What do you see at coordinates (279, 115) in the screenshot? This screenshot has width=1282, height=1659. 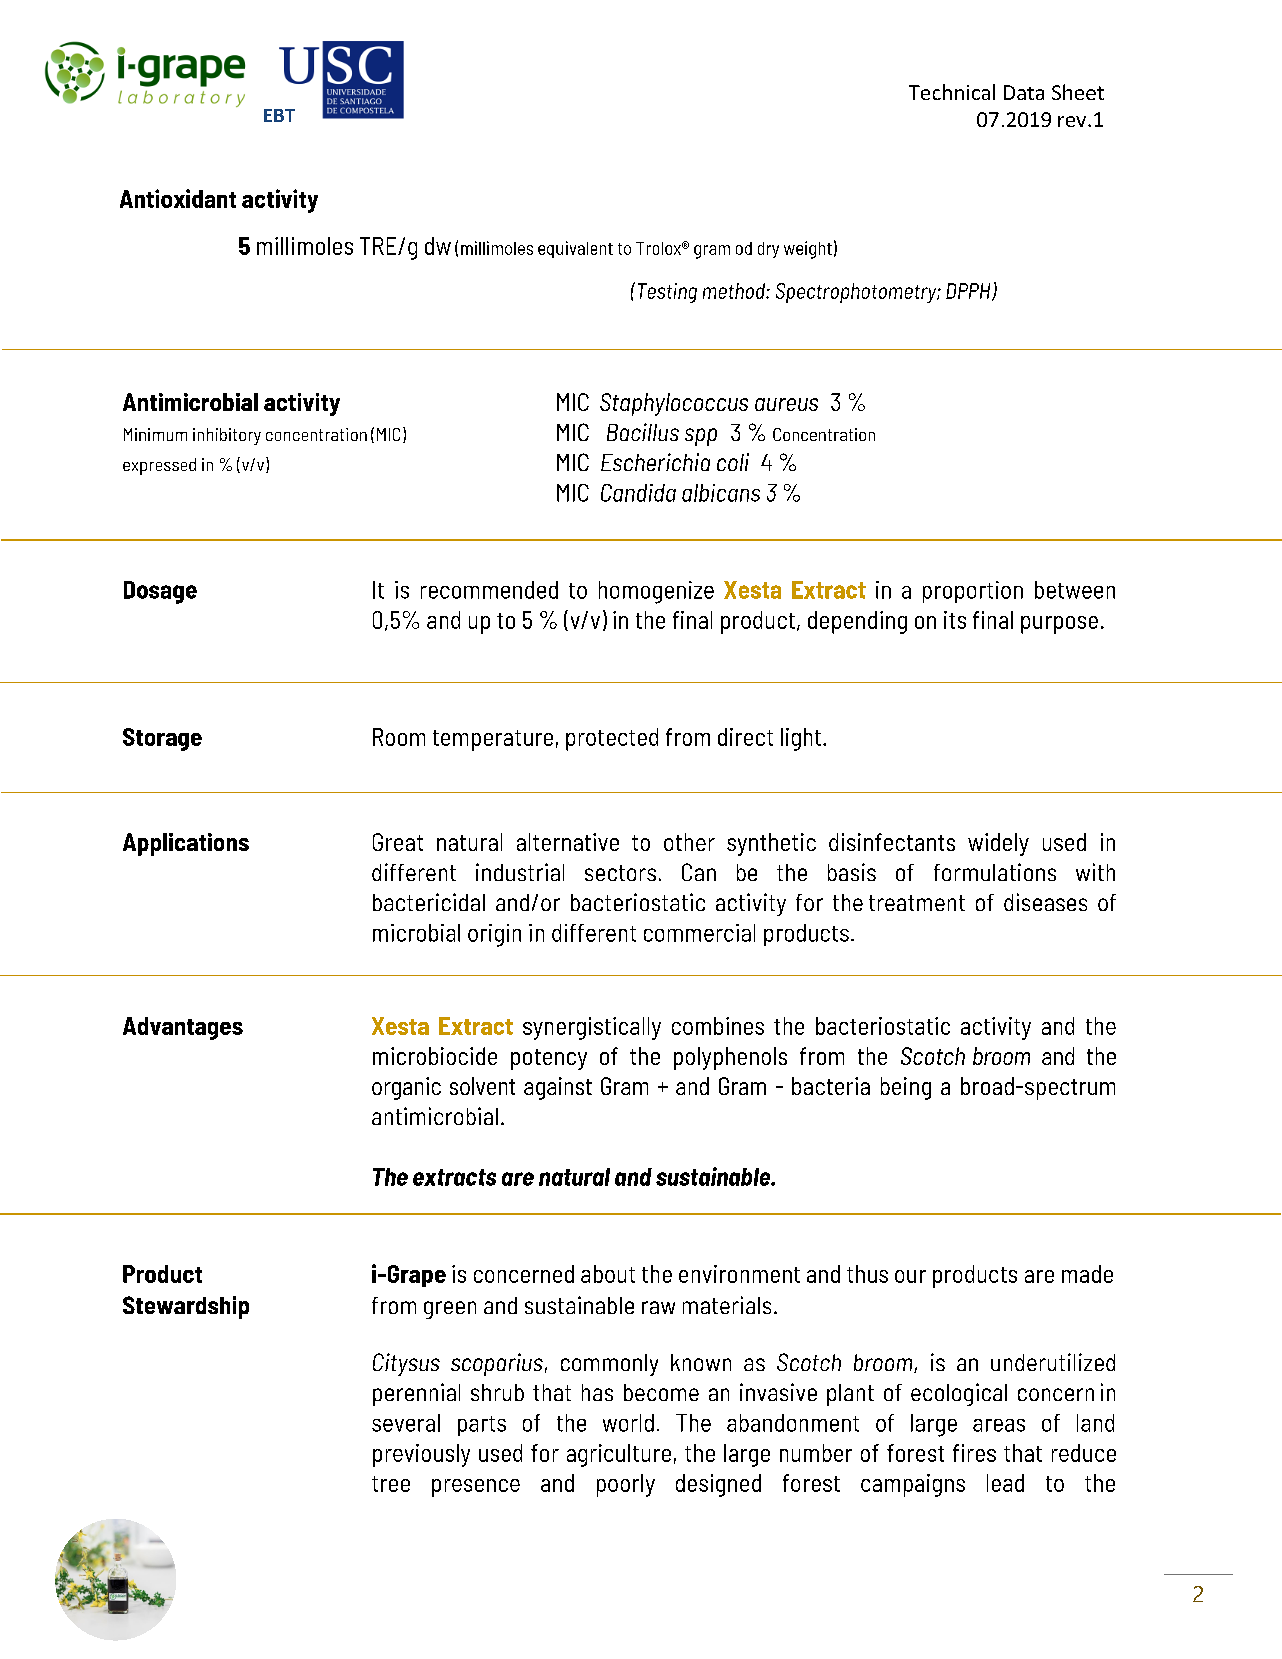 I see `EBT` at bounding box center [279, 115].
